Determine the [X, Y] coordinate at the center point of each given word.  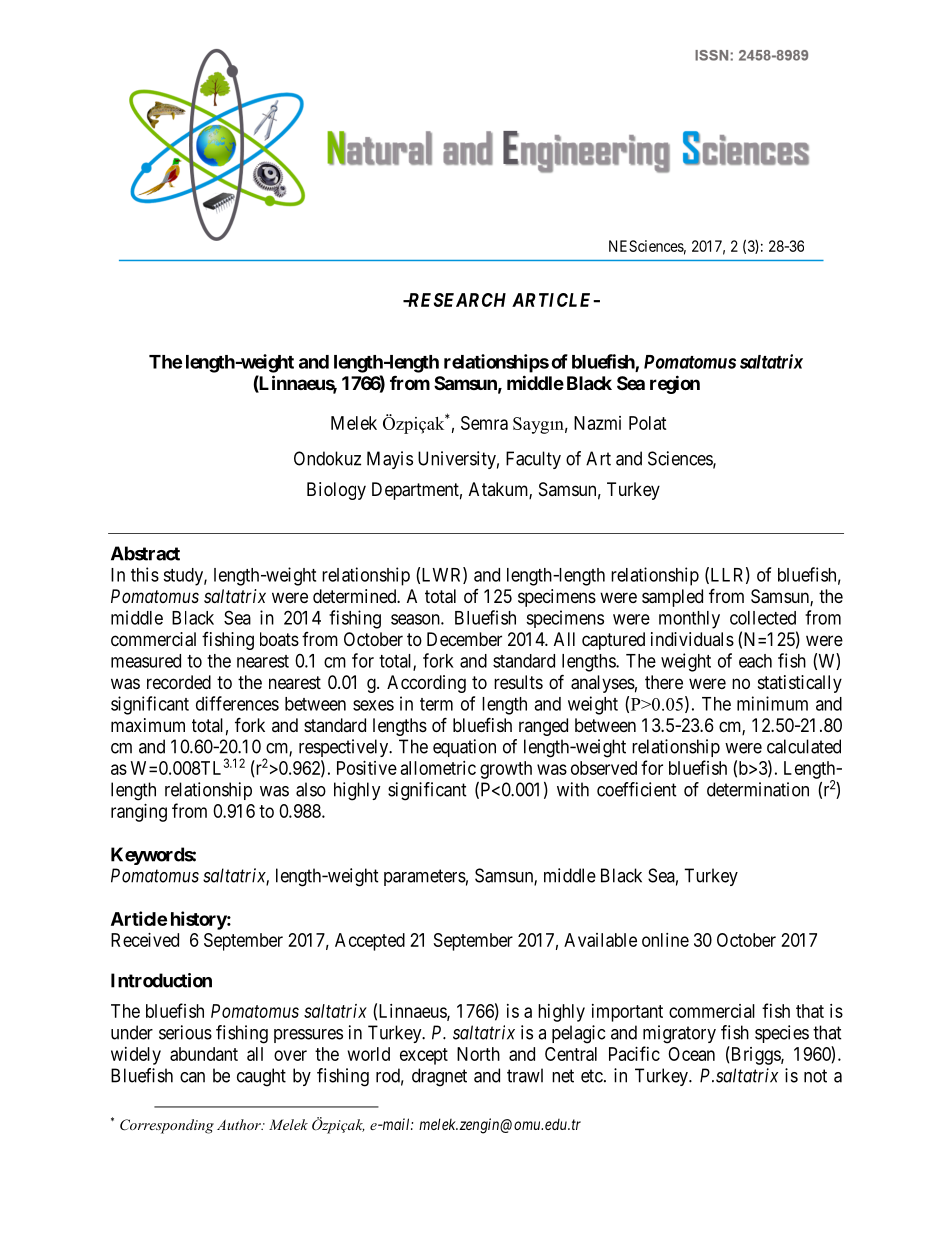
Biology [336, 491]
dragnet [439, 1077]
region [675, 384]
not [815, 1076]
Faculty [533, 460]
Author [240, 1124]
